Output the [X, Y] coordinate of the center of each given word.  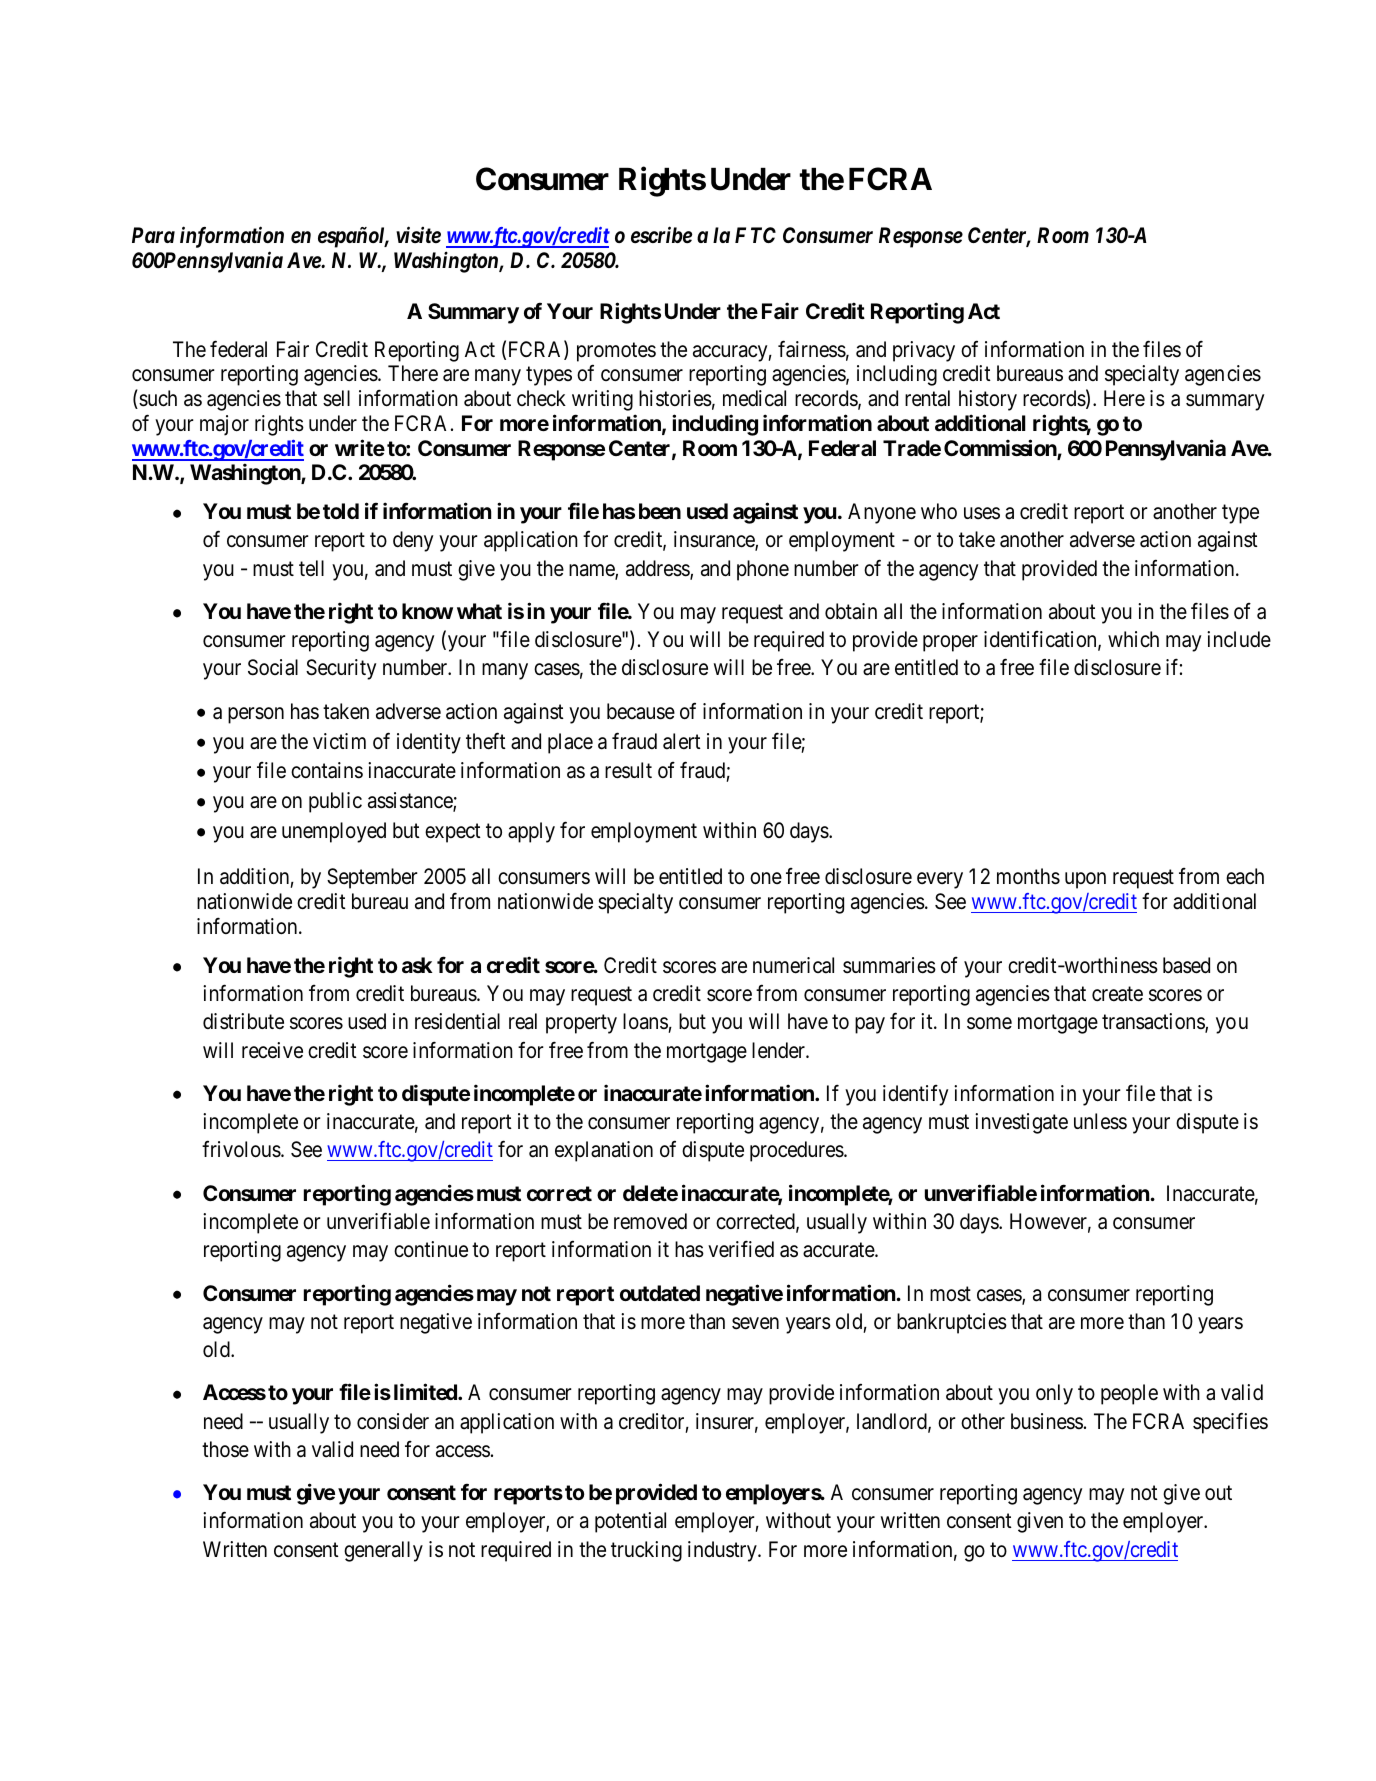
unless [1100, 1121]
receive [272, 1050]
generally [383, 1551]
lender [779, 1050]
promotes [616, 352]
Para [153, 235]
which [1133, 639]
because [641, 711]
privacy [924, 351]
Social [273, 667]
